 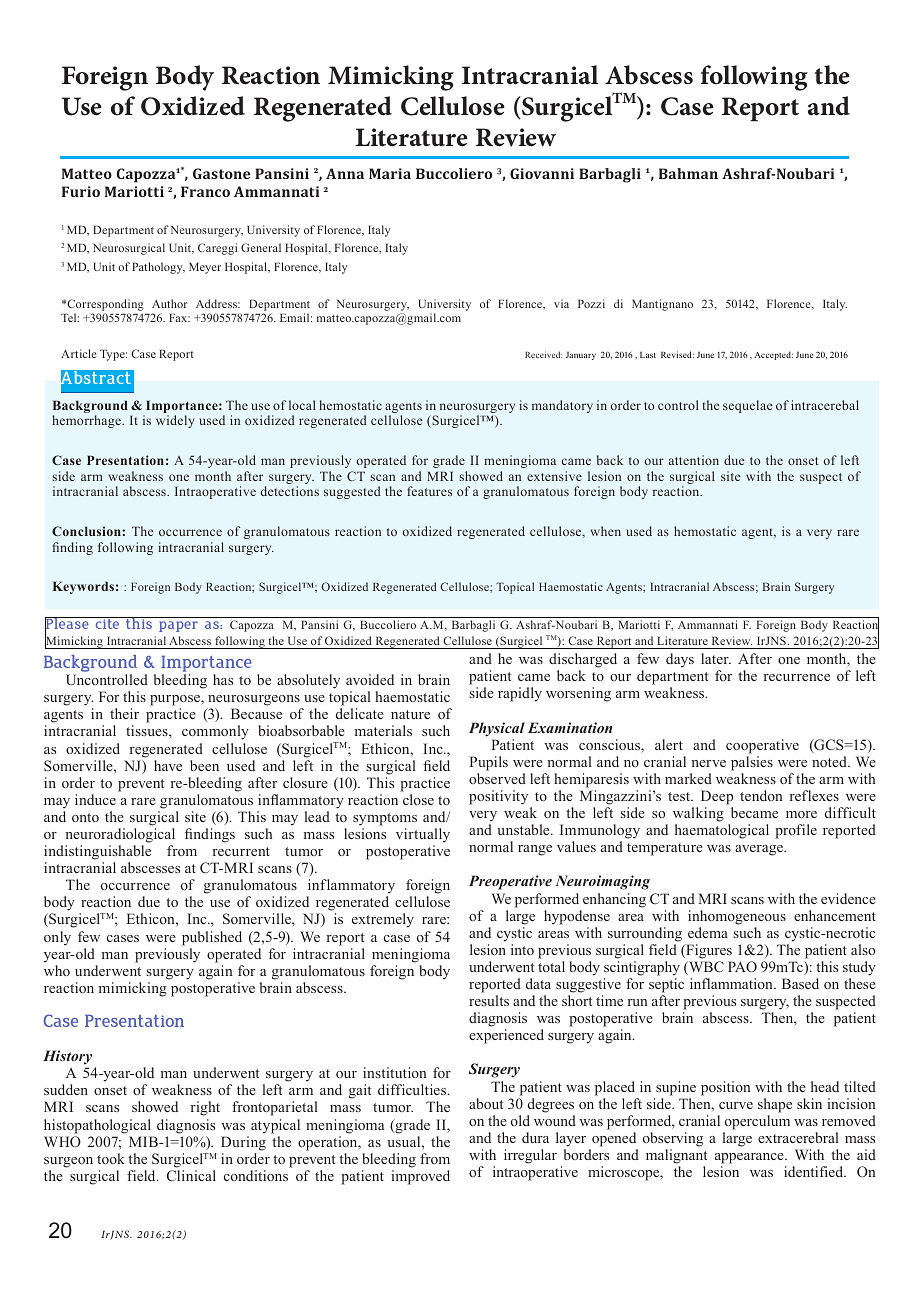 What do you see at coordinates (175, 421) in the image?
I see `widely` at bounding box center [175, 421].
